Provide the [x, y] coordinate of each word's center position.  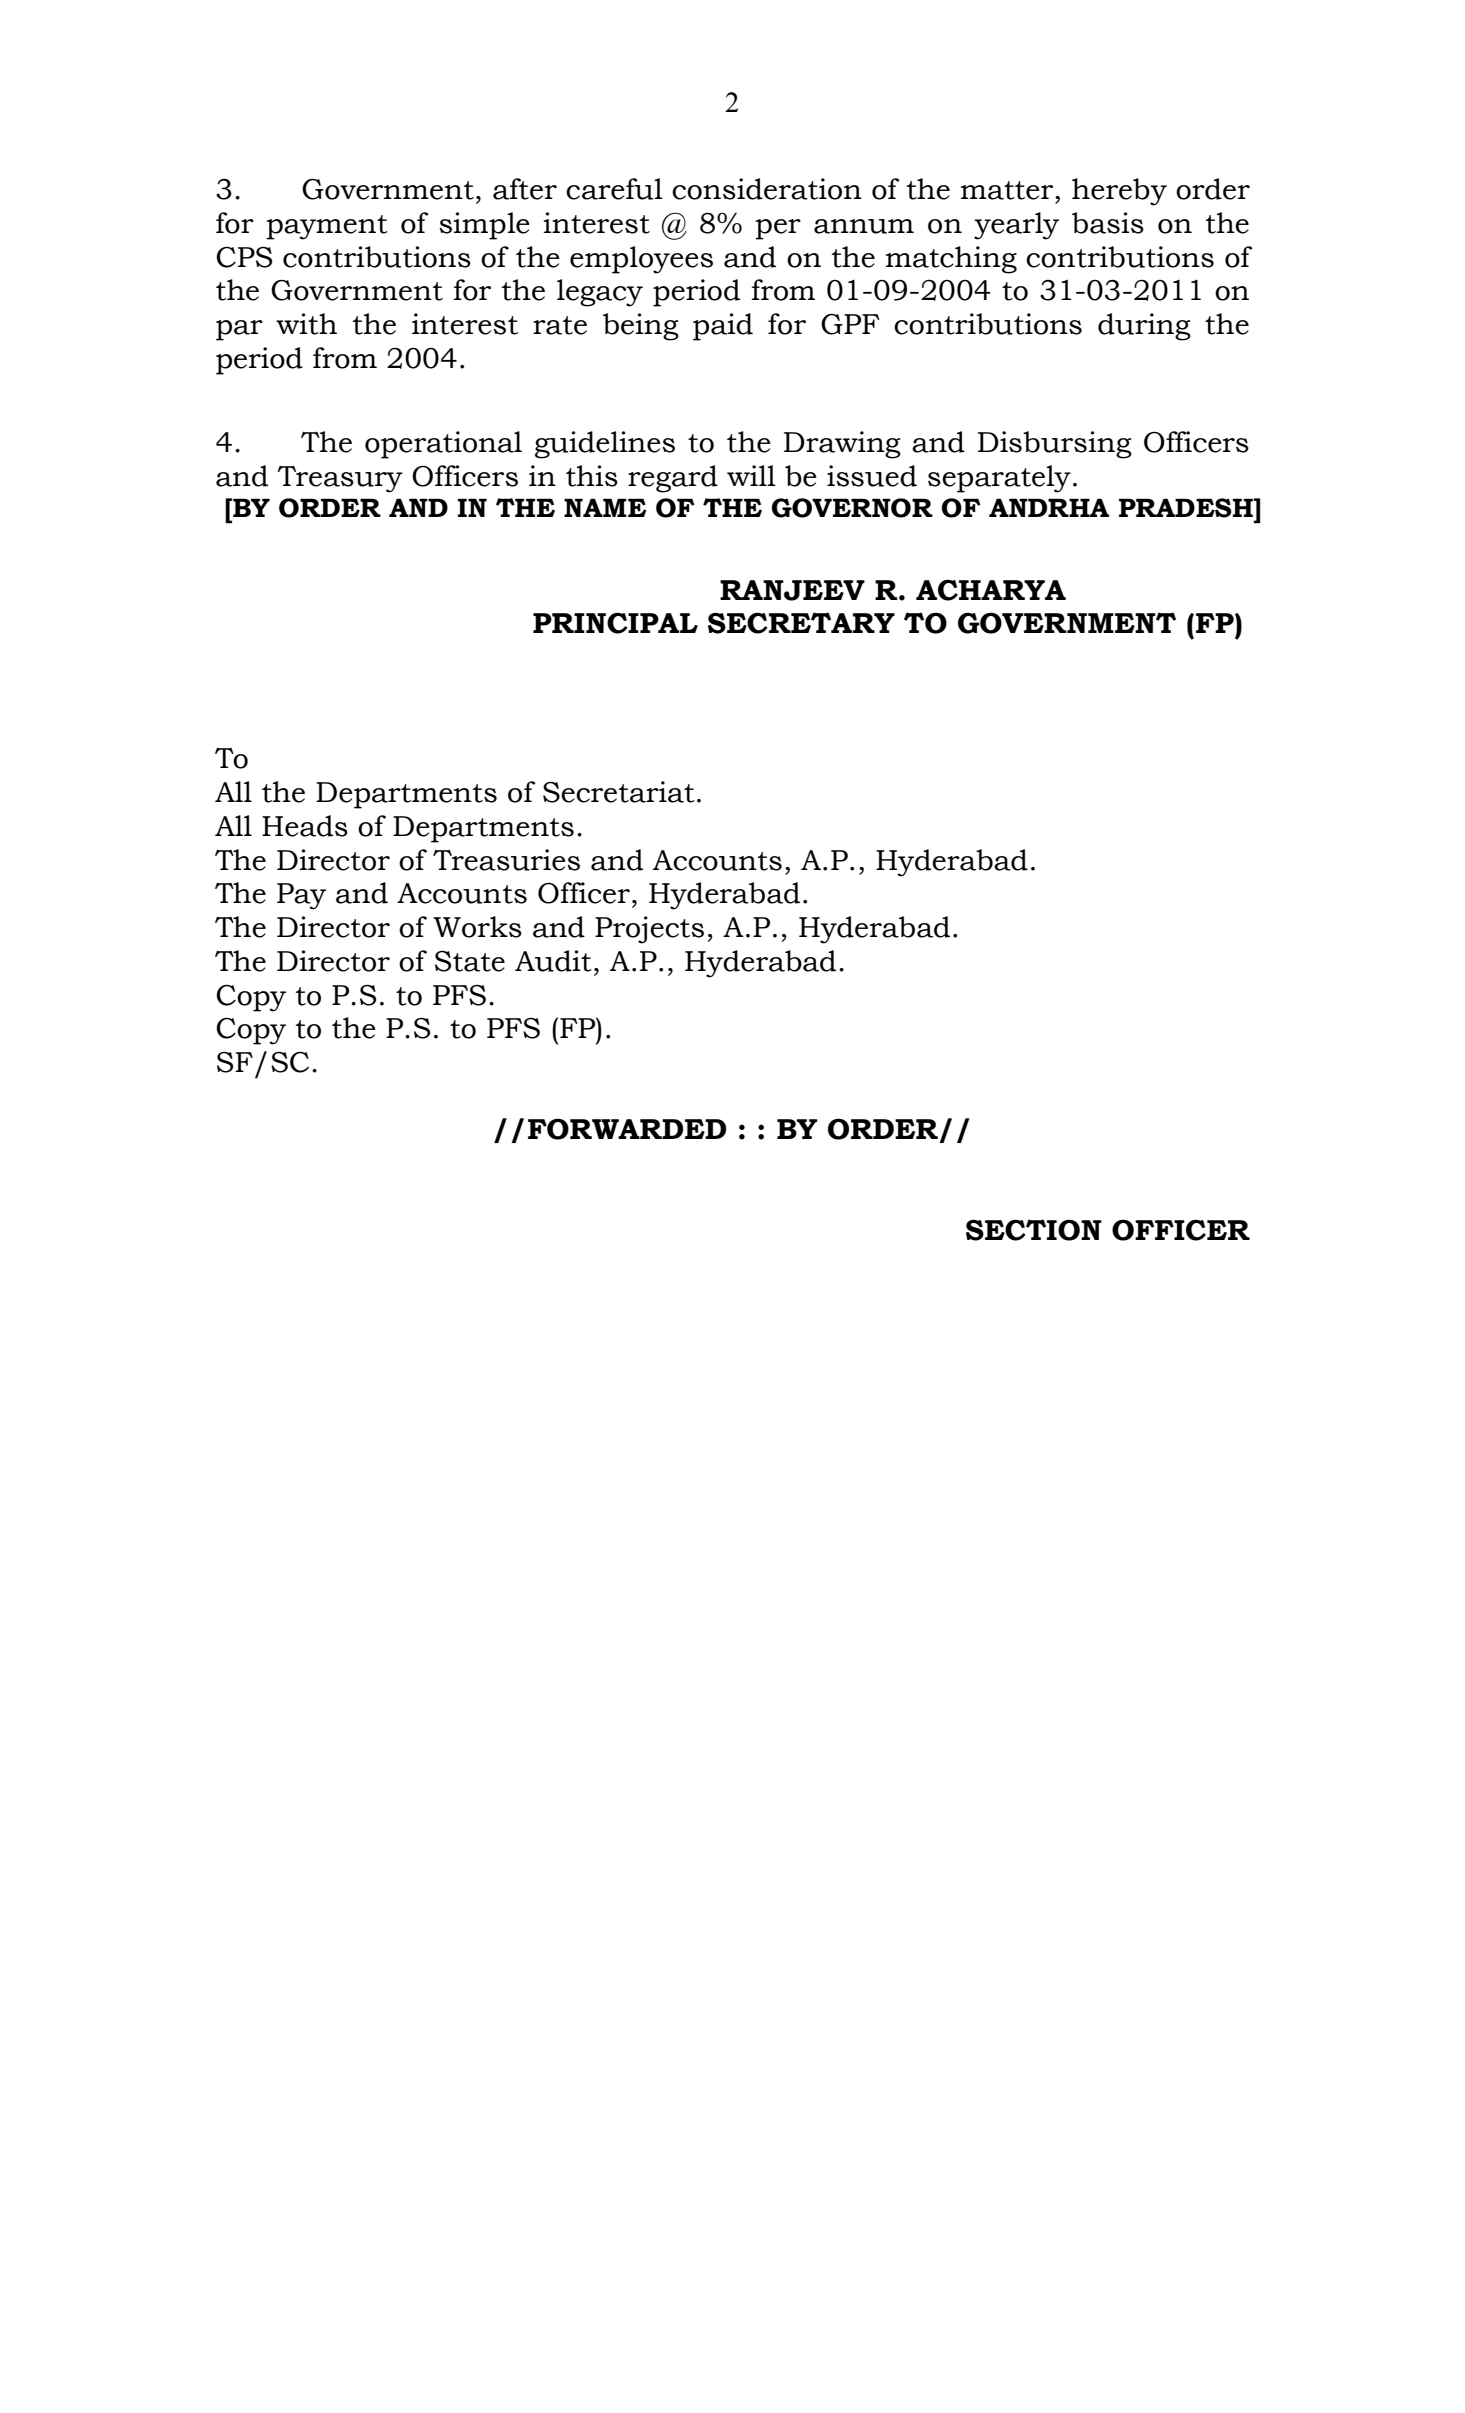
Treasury [340, 479]
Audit [553, 961]
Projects [649, 930]
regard [673, 479]
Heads [305, 826]
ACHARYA [991, 590]
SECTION [1034, 1230]
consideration [767, 189]
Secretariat [619, 792]
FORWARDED [627, 1129]
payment [327, 227]
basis [1108, 223]
